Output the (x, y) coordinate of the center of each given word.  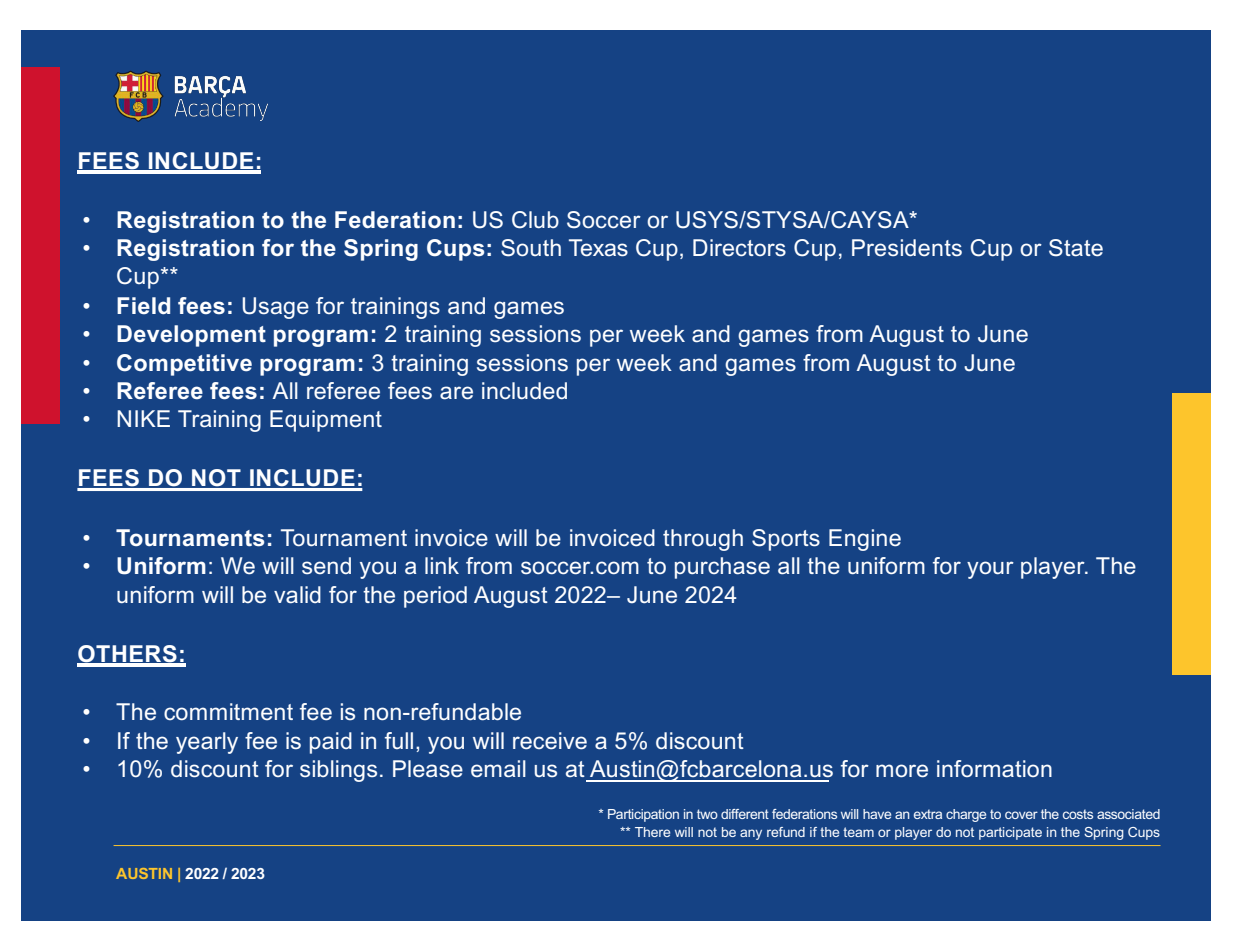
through (703, 540)
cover (1021, 815)
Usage (276, 308)
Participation (643, 815)
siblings (338, 771)
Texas (598, 248)
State (1076, 248)
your (990, 570)
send (326, 565)
